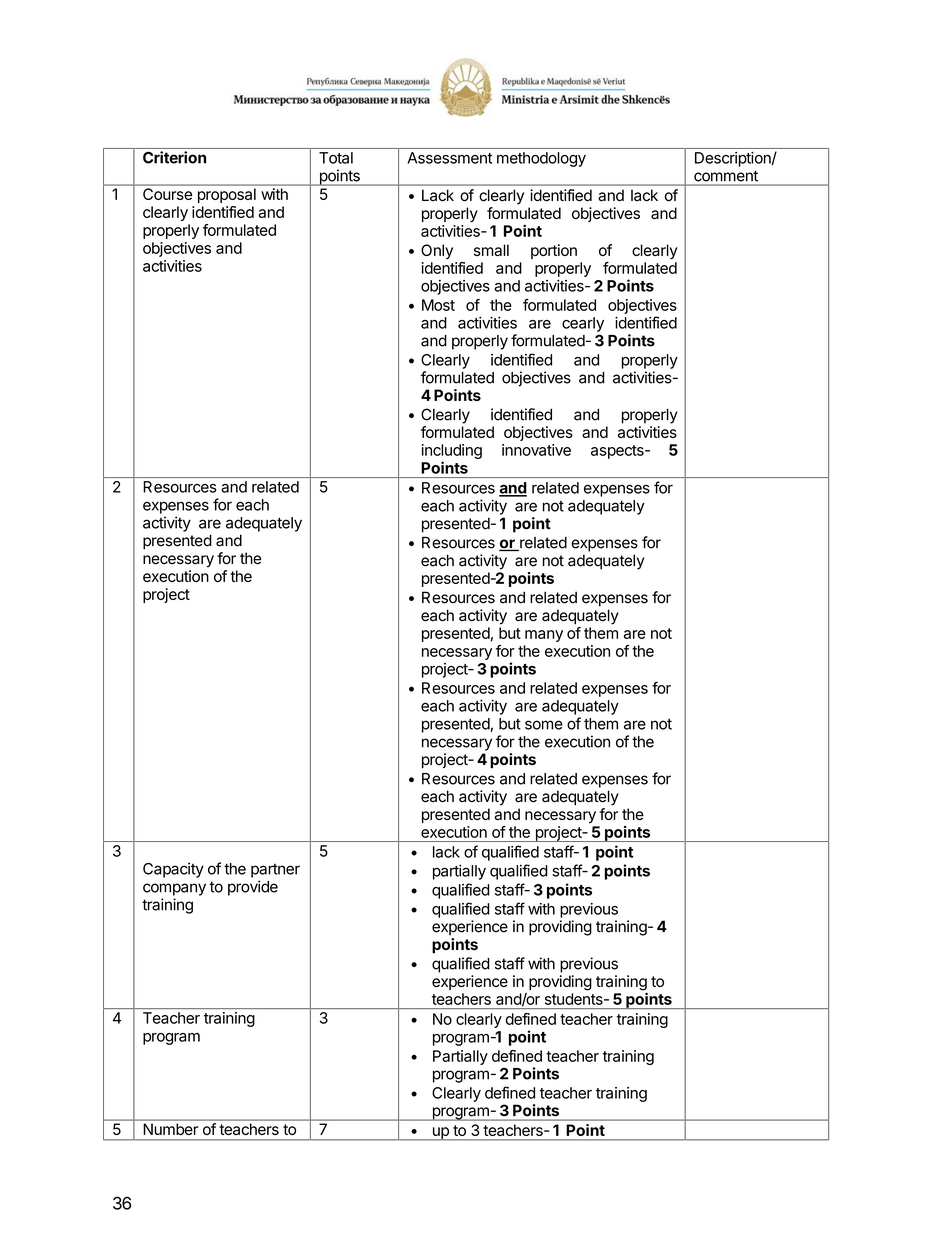 This screenshot has width=952, height=1233. What do you see at coordinates (544, 725) in the screenshot?
I see `some` at bounding box center [544, 725].
